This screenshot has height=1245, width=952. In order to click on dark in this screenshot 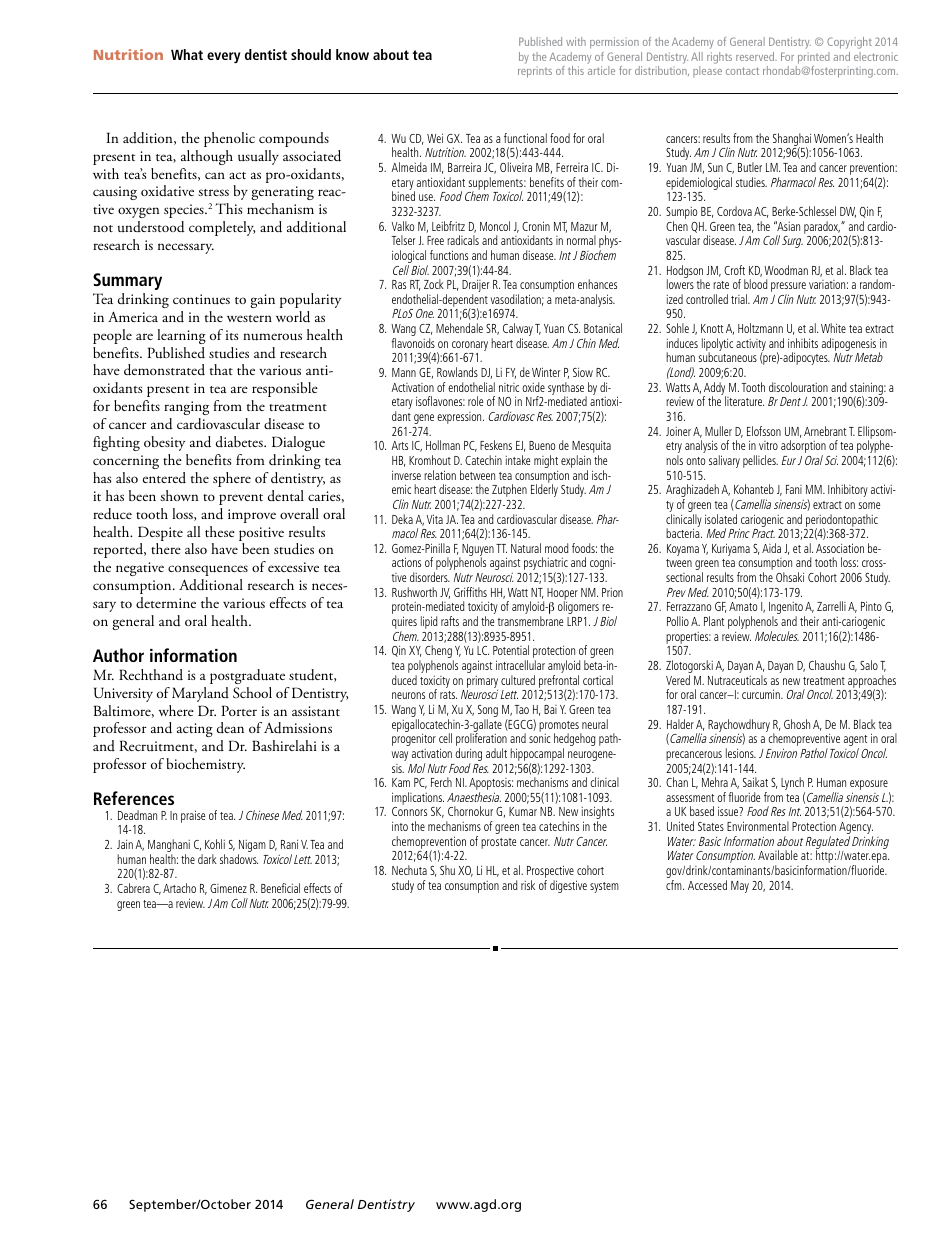, I will do `click(207, 859)`.
